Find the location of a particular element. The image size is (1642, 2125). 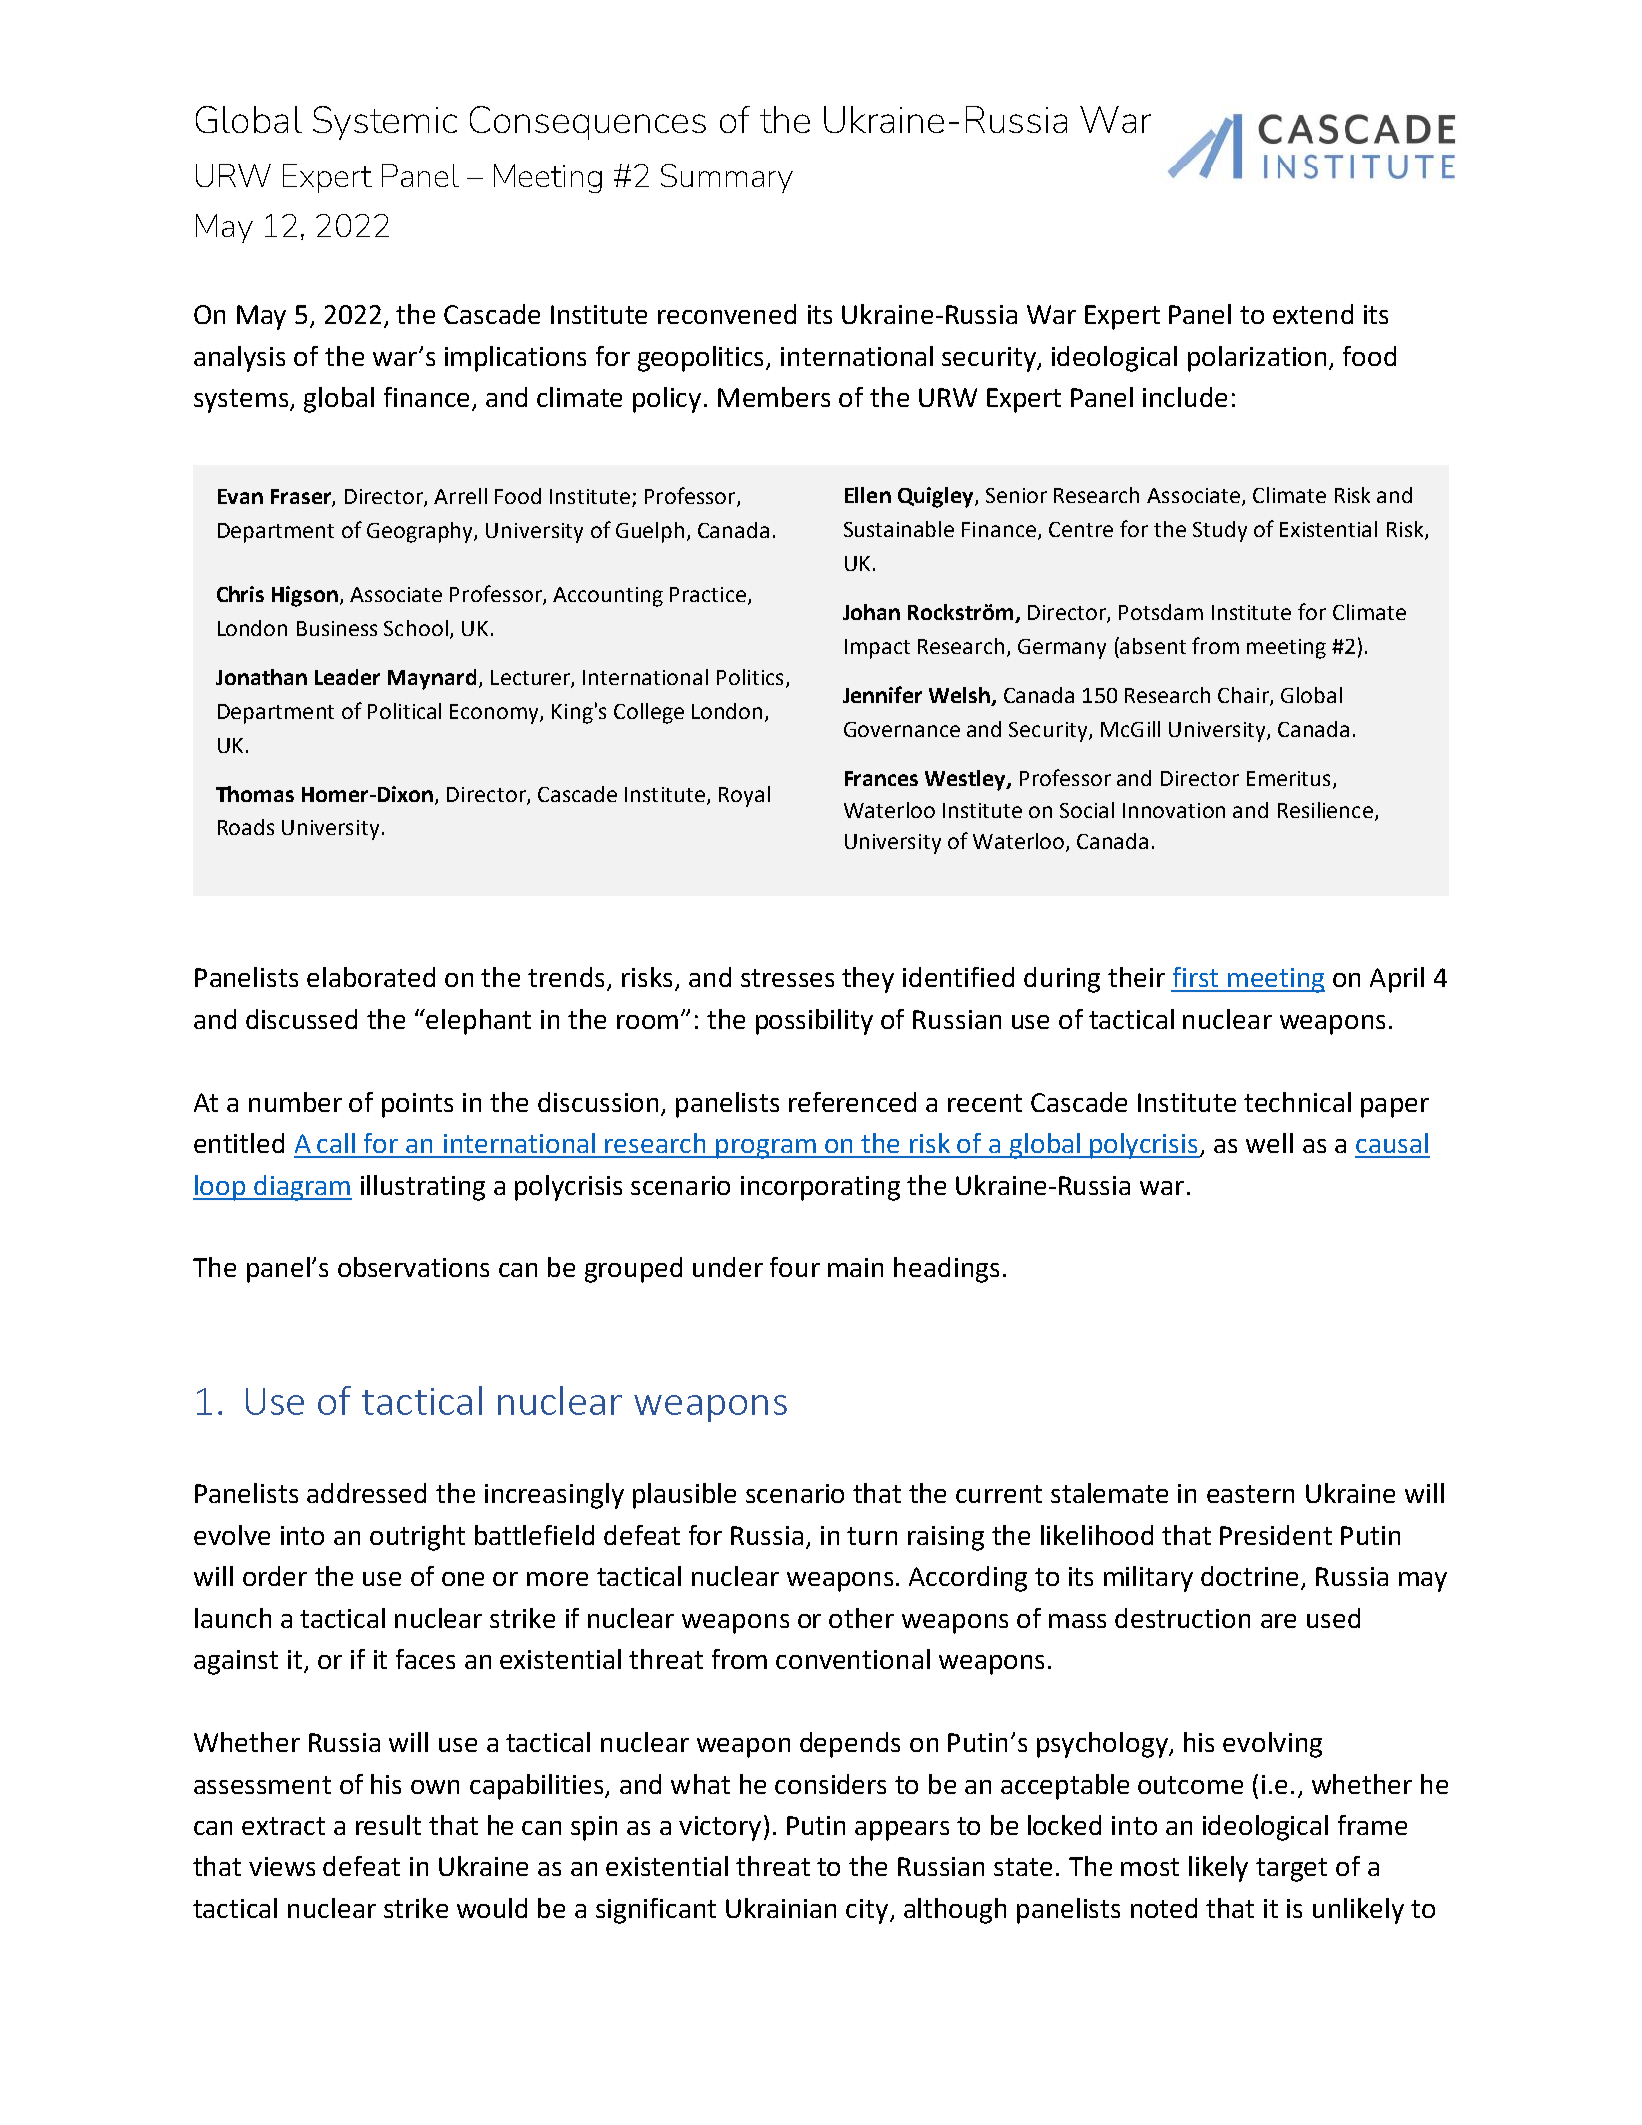

Ukrainian is located at coordinates (781, 1908).
